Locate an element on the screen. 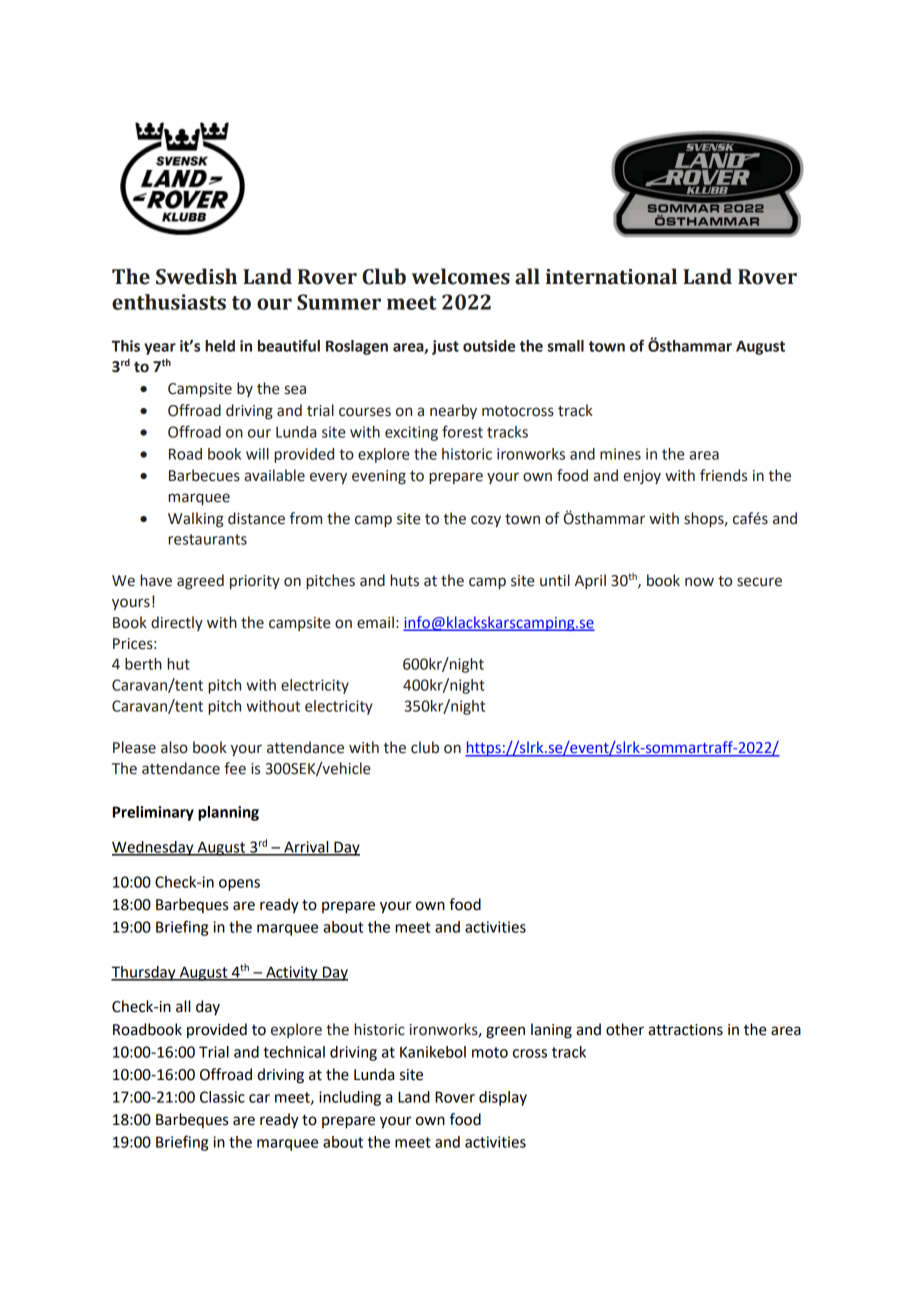  international is located at coordinates (611, 276).
